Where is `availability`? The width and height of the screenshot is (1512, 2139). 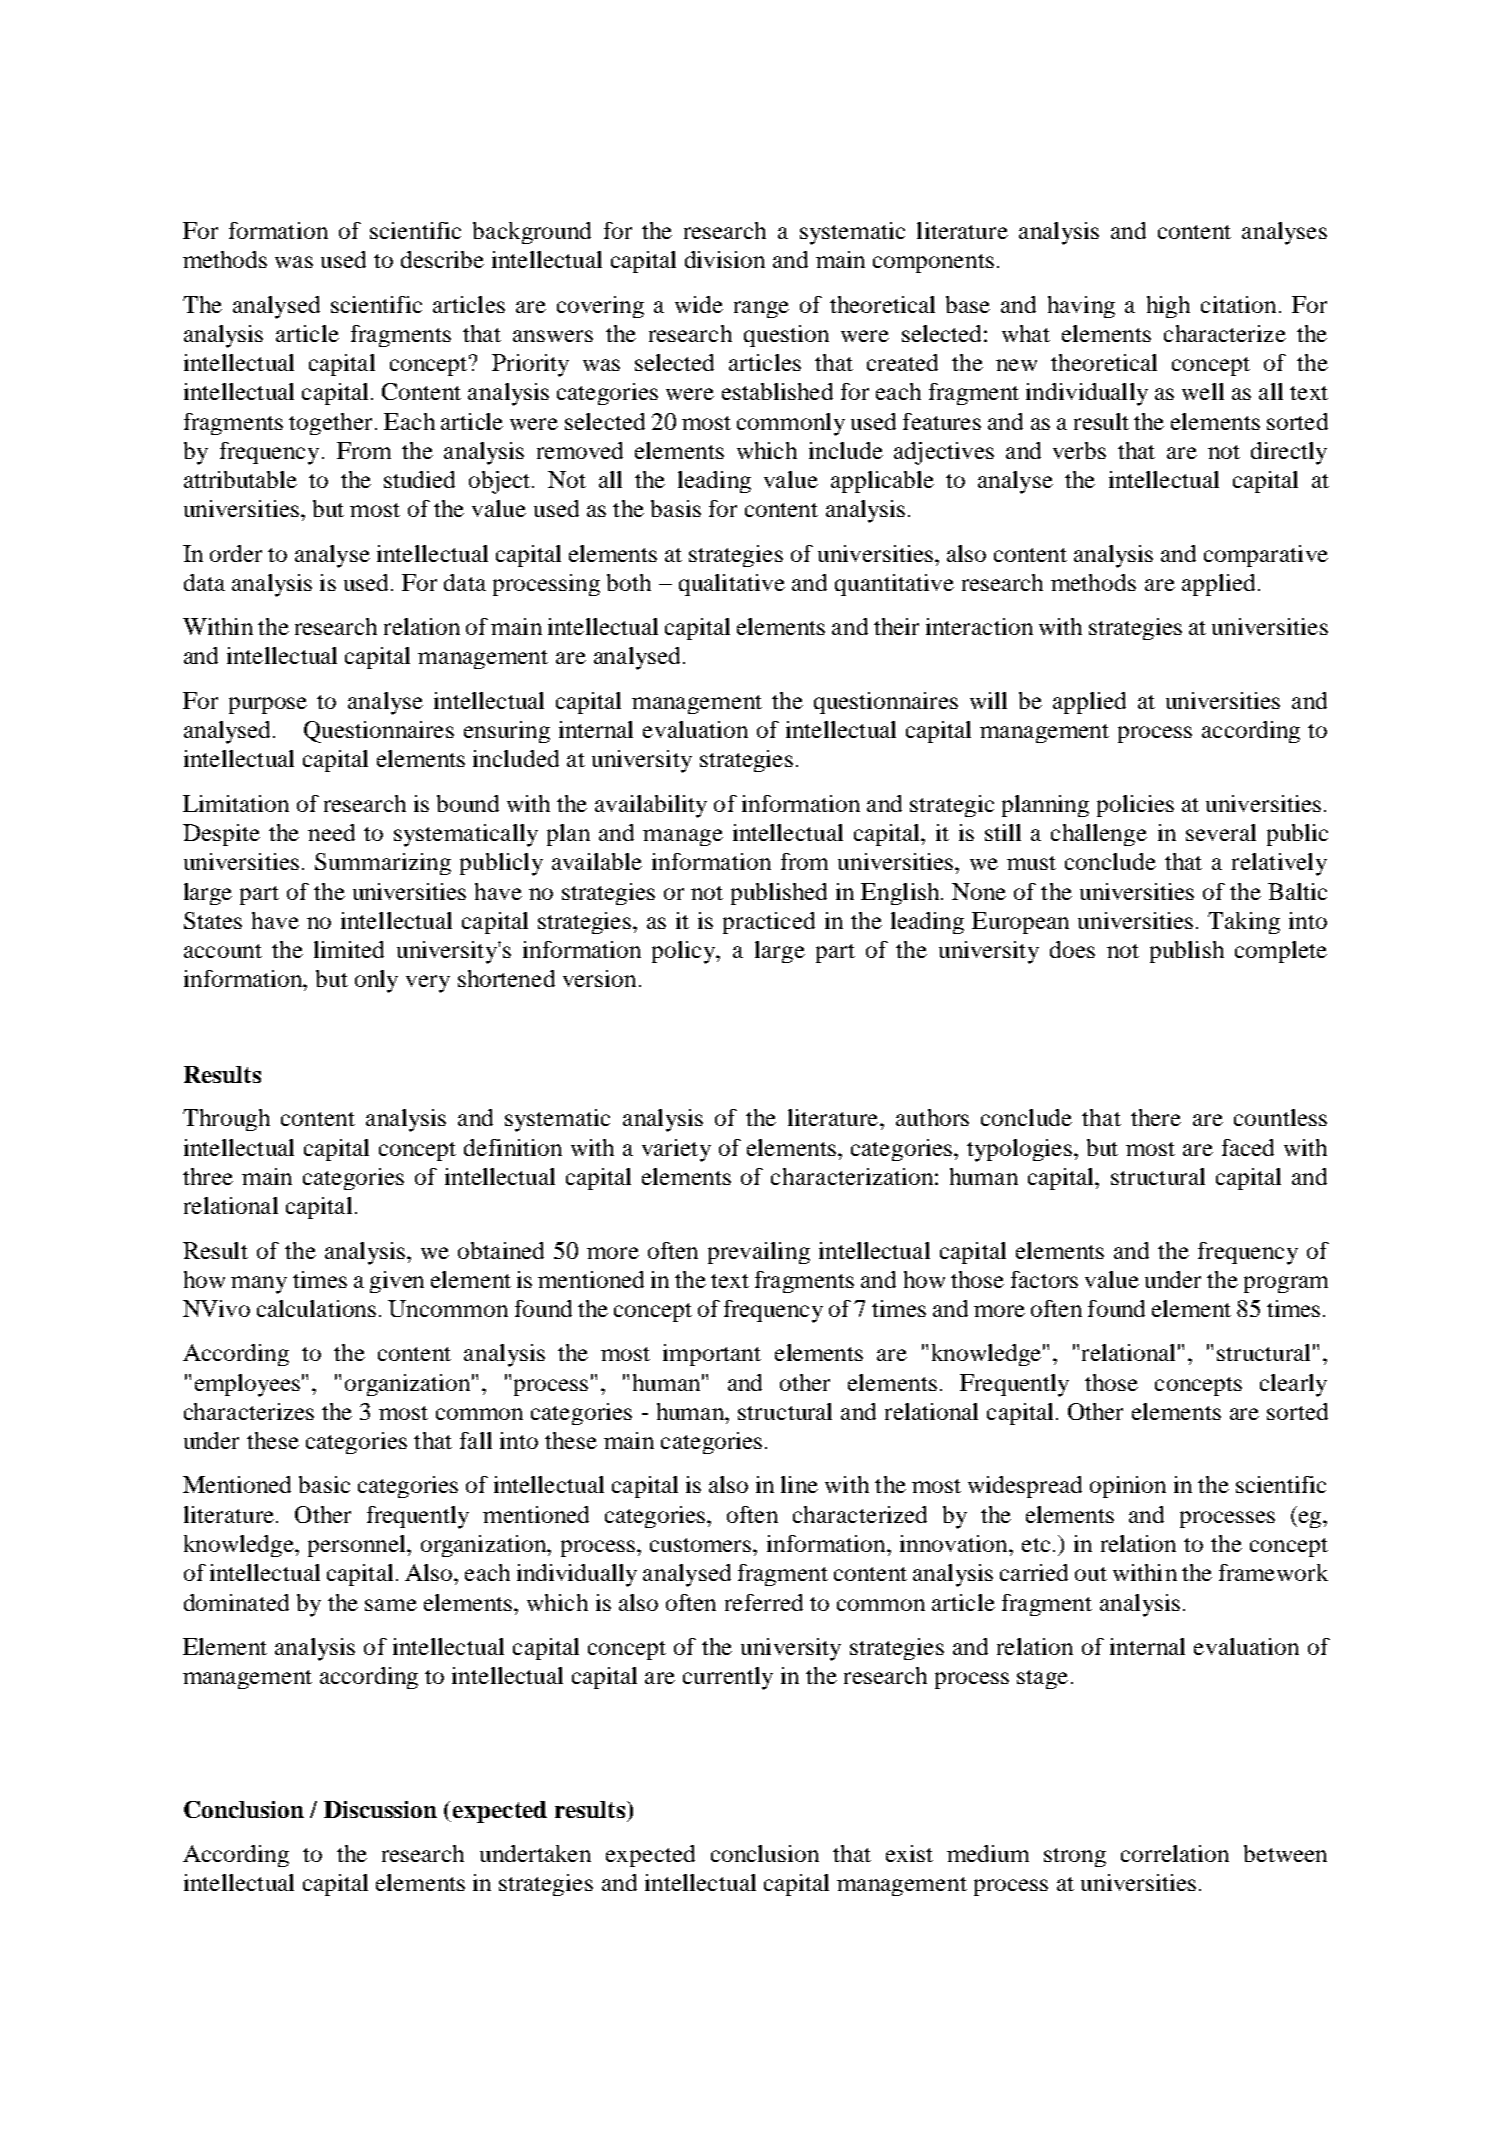
availability is located at coordinates (651, 806).
